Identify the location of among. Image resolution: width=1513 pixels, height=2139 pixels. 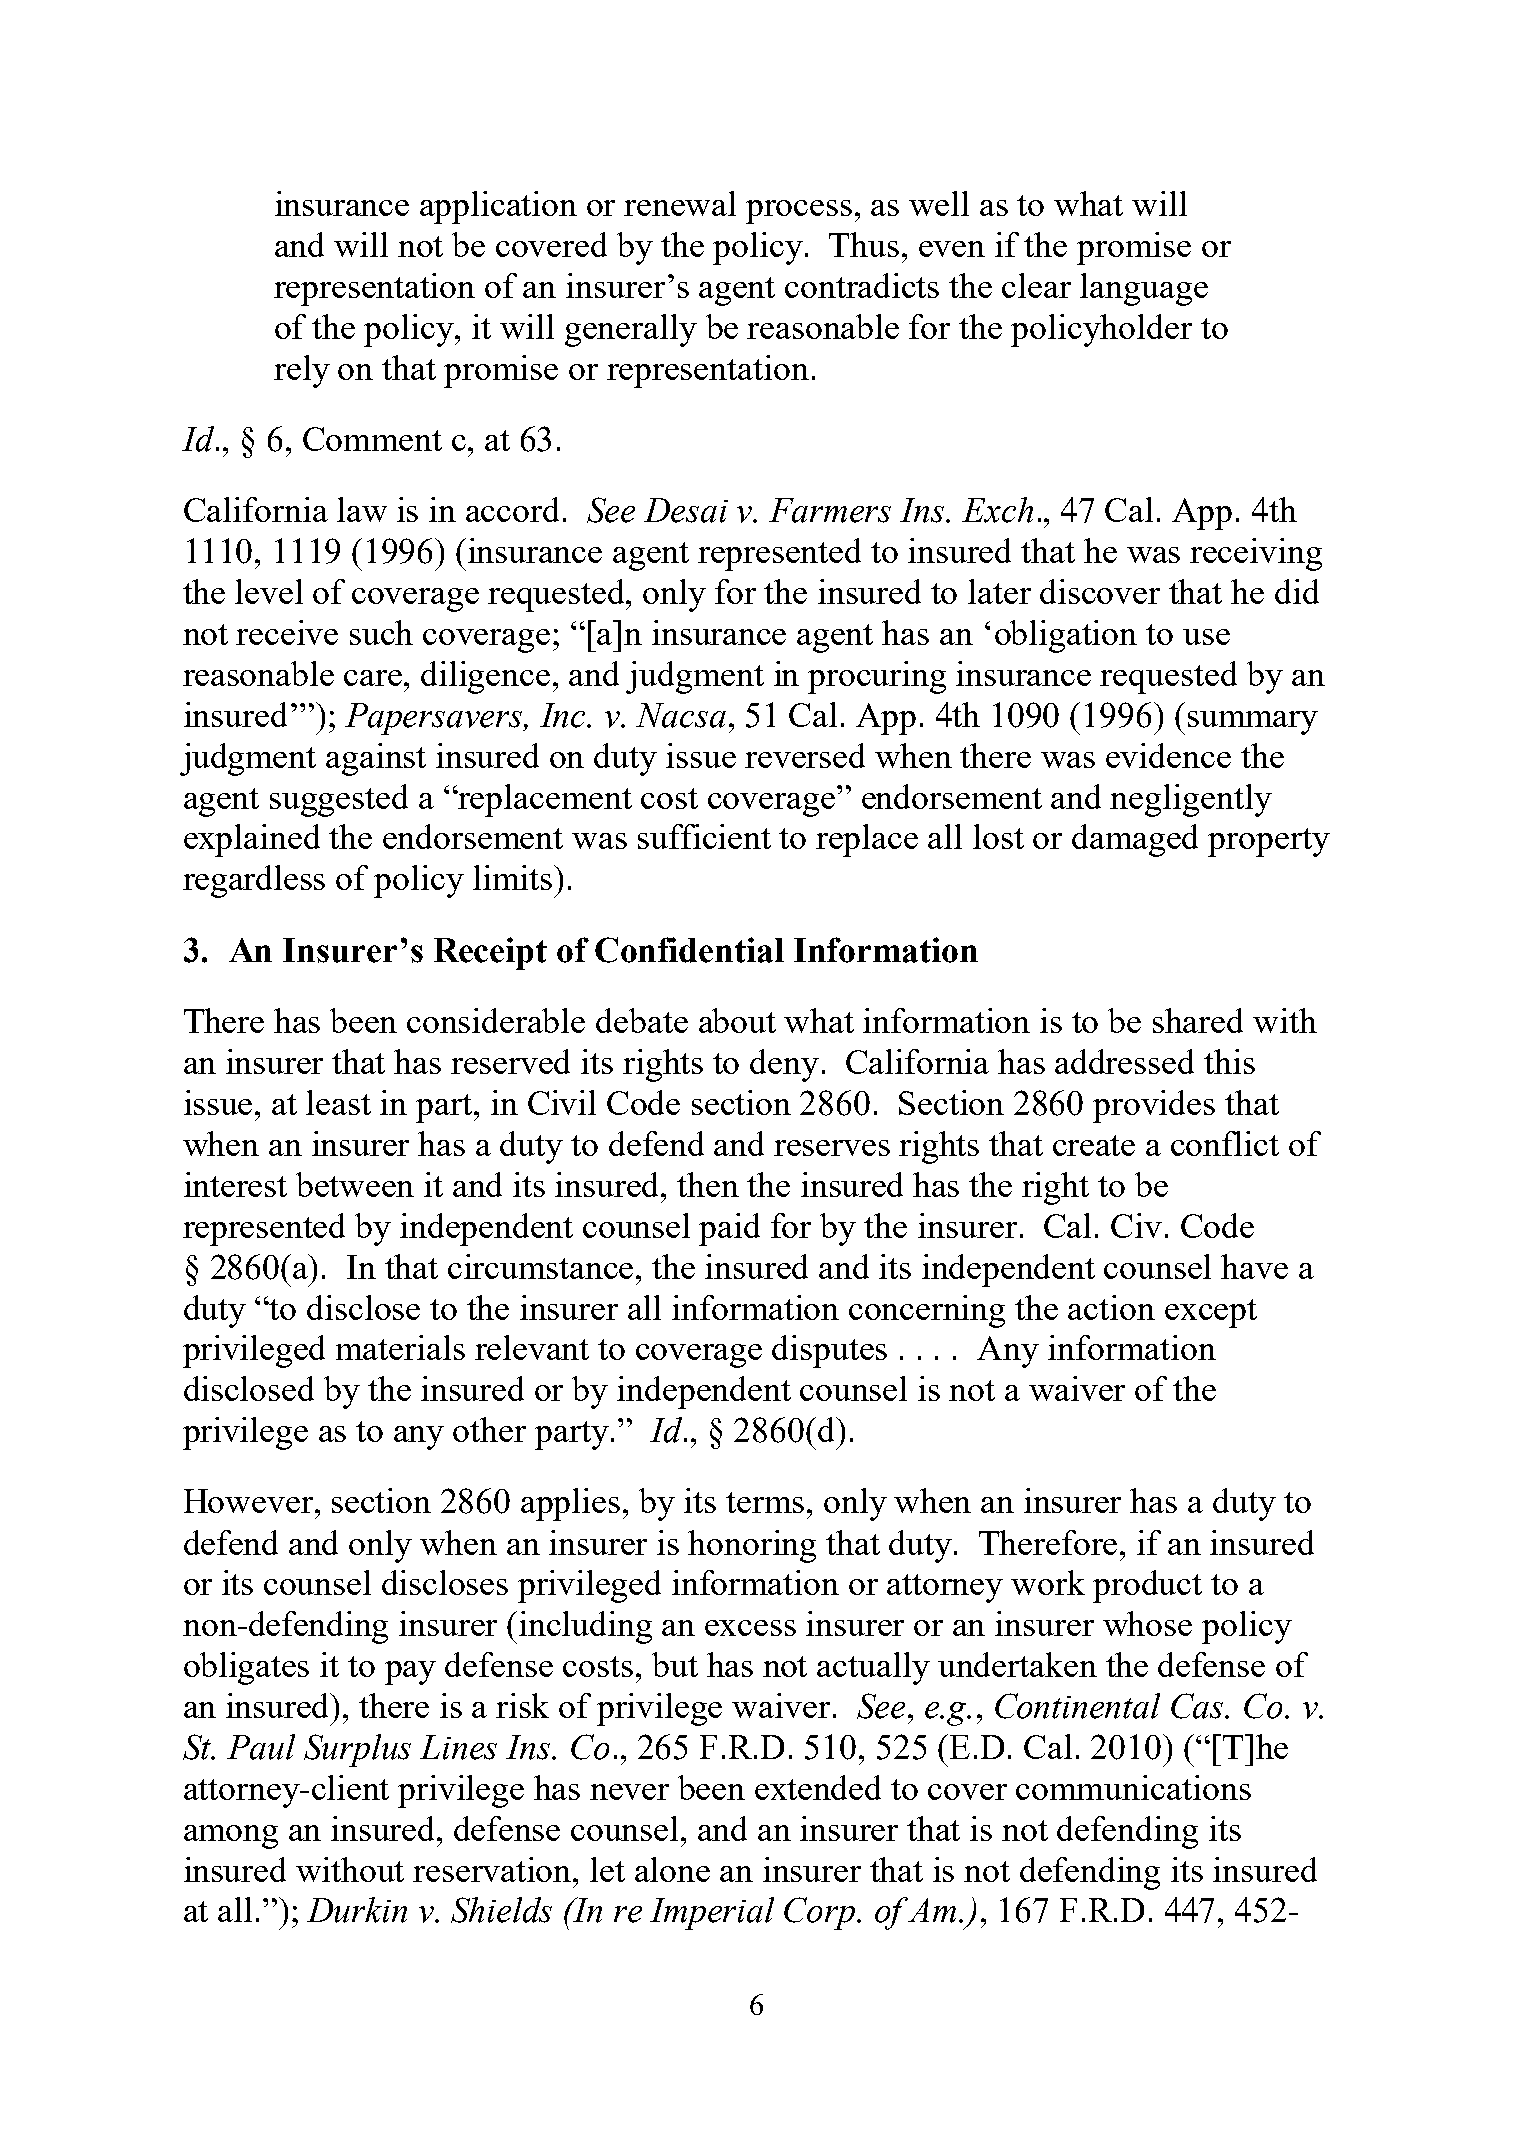
(231, 1837).
